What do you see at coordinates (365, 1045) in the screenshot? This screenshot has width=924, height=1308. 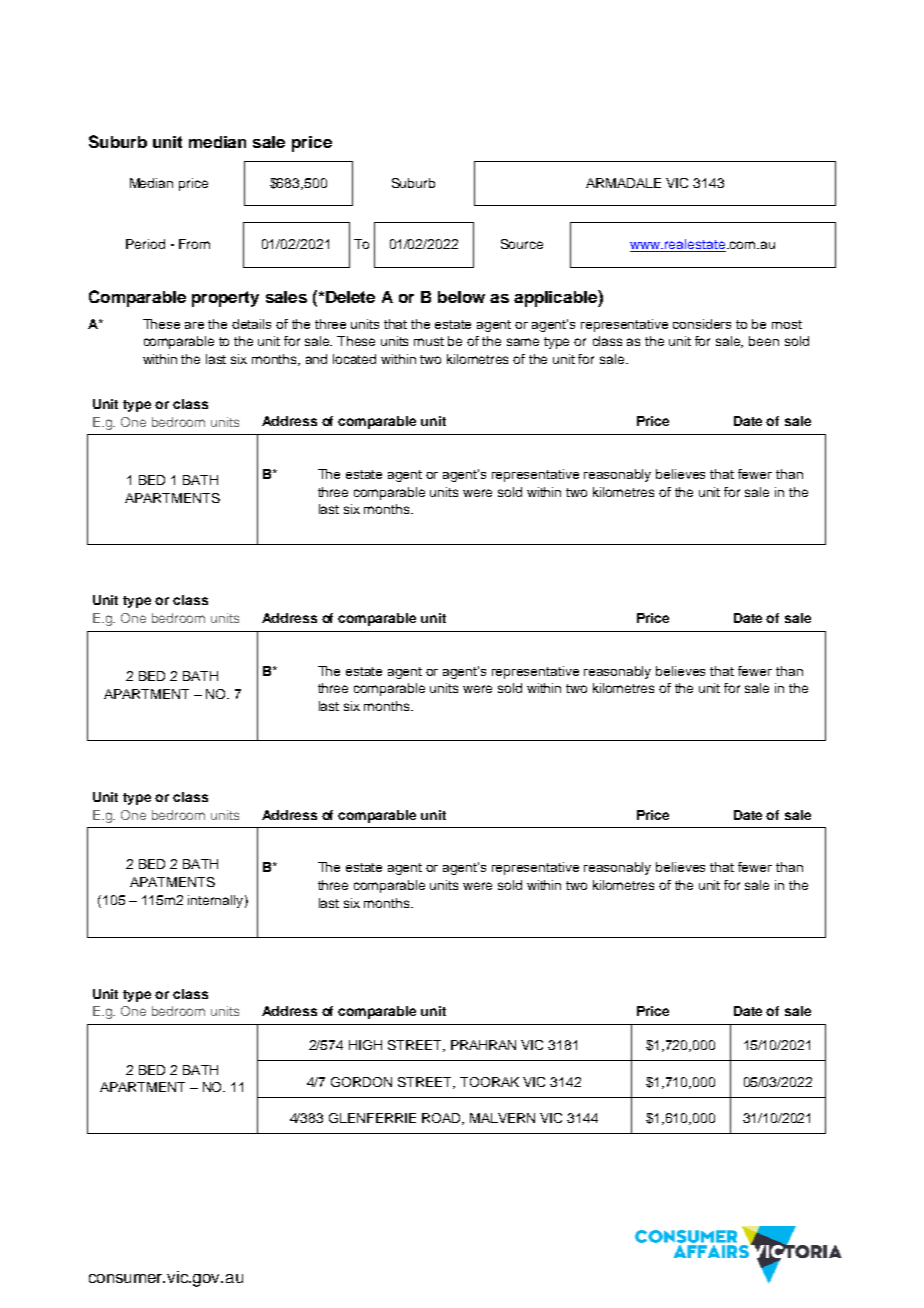 I see `HIGH` at bounding box center [365, 1045].
